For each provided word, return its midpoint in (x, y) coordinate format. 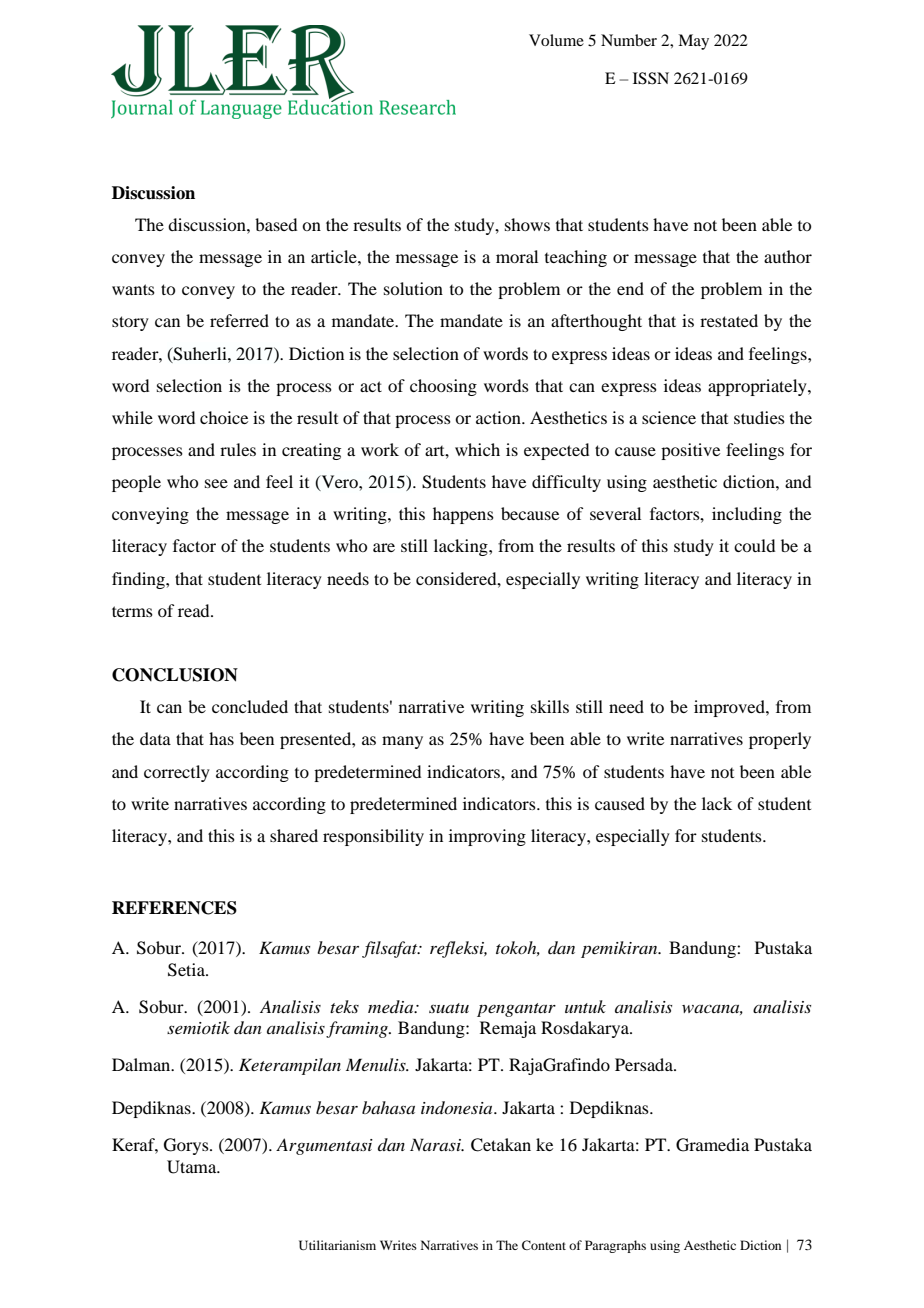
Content (544, 1245)
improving (487, 837)
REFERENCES (174, 908)
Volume (556, 40)
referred (239, 320)
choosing (443, 387)
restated (729, 320)
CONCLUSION (175, 675)
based (276, 224)
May (693, 42)
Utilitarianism (337, 1245)
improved (730, 708)
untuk (585, 1006)
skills (550, 706)
